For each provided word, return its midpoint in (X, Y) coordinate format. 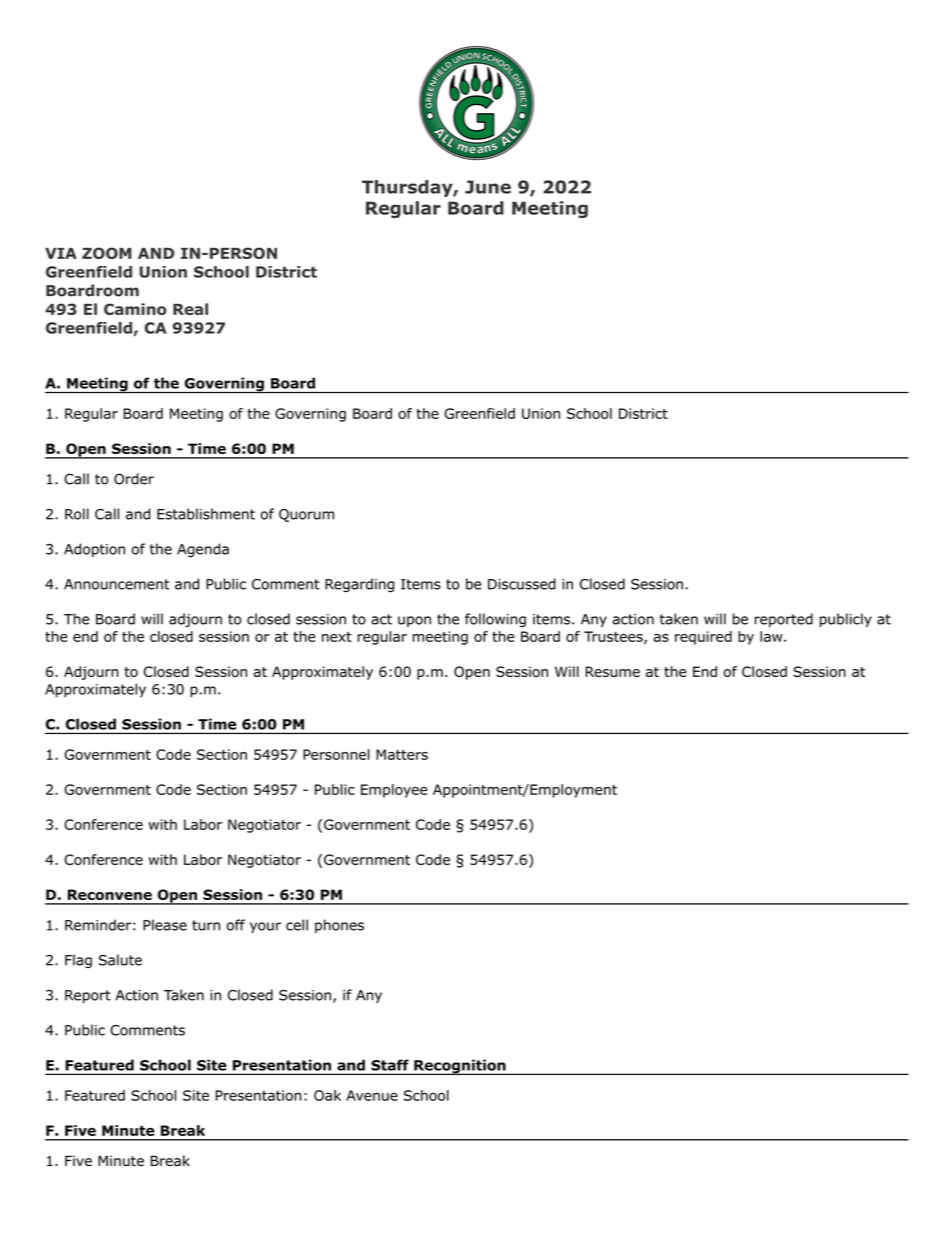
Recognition (460, 1067)
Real (190, 309)
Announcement (117, 584)
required (703, 638)
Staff (390, 1065)
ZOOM (107, 253)
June (488, 187)
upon (414, 621)
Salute (120, 960)
